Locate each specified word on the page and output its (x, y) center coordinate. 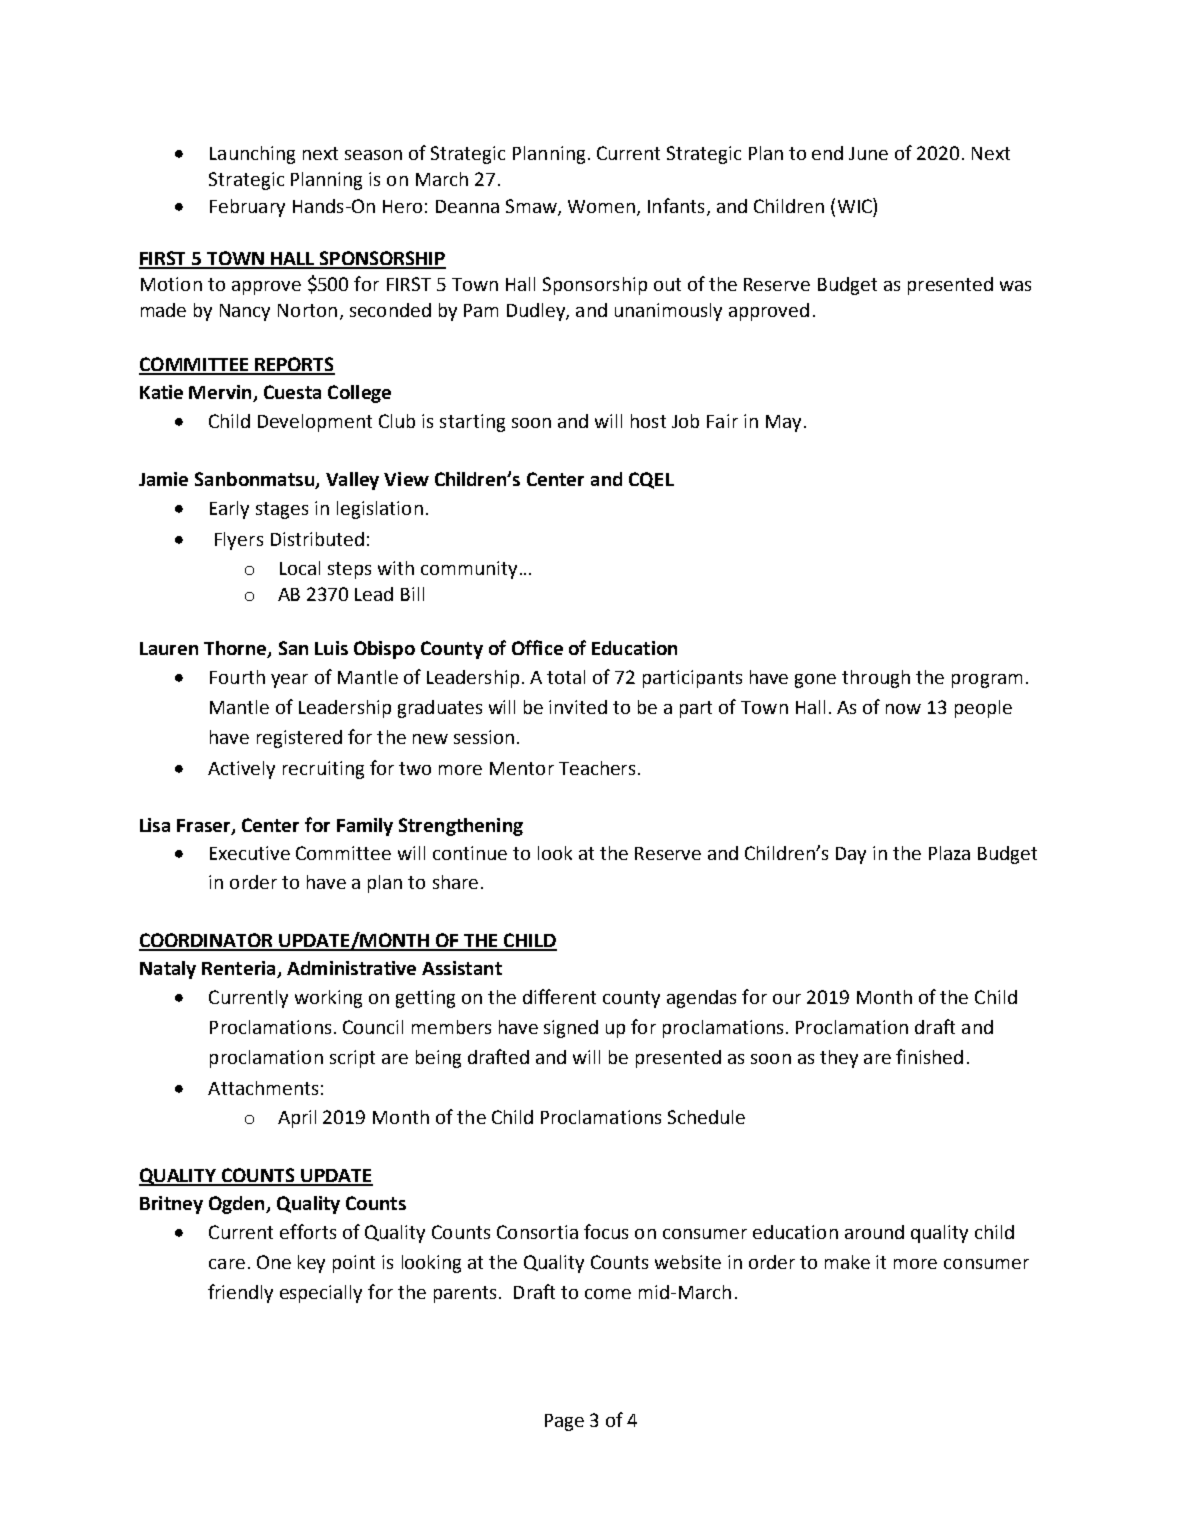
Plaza (949, 853)
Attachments (263, 1088)
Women (601, 206)
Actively (241, 770)
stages (282, 510)
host (648, 421)
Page (564, 1422)
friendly (240, 1293)
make (847, 1262)
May (783, 423)
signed (571, 1029)
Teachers (597, 768)
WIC (856, 205)
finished (929, 1056)
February (247, 208)
